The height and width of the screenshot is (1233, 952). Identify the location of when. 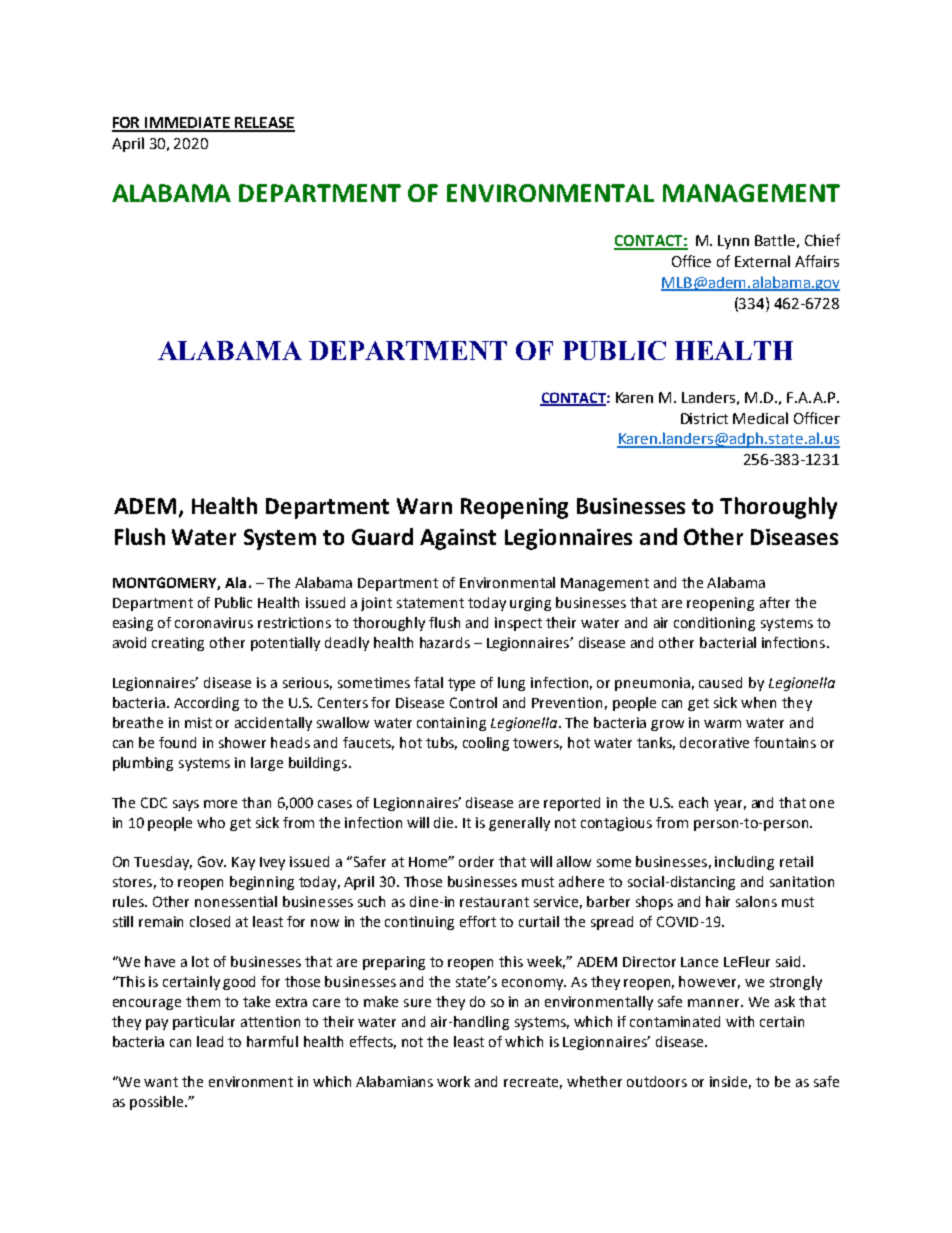
(758, 702).
